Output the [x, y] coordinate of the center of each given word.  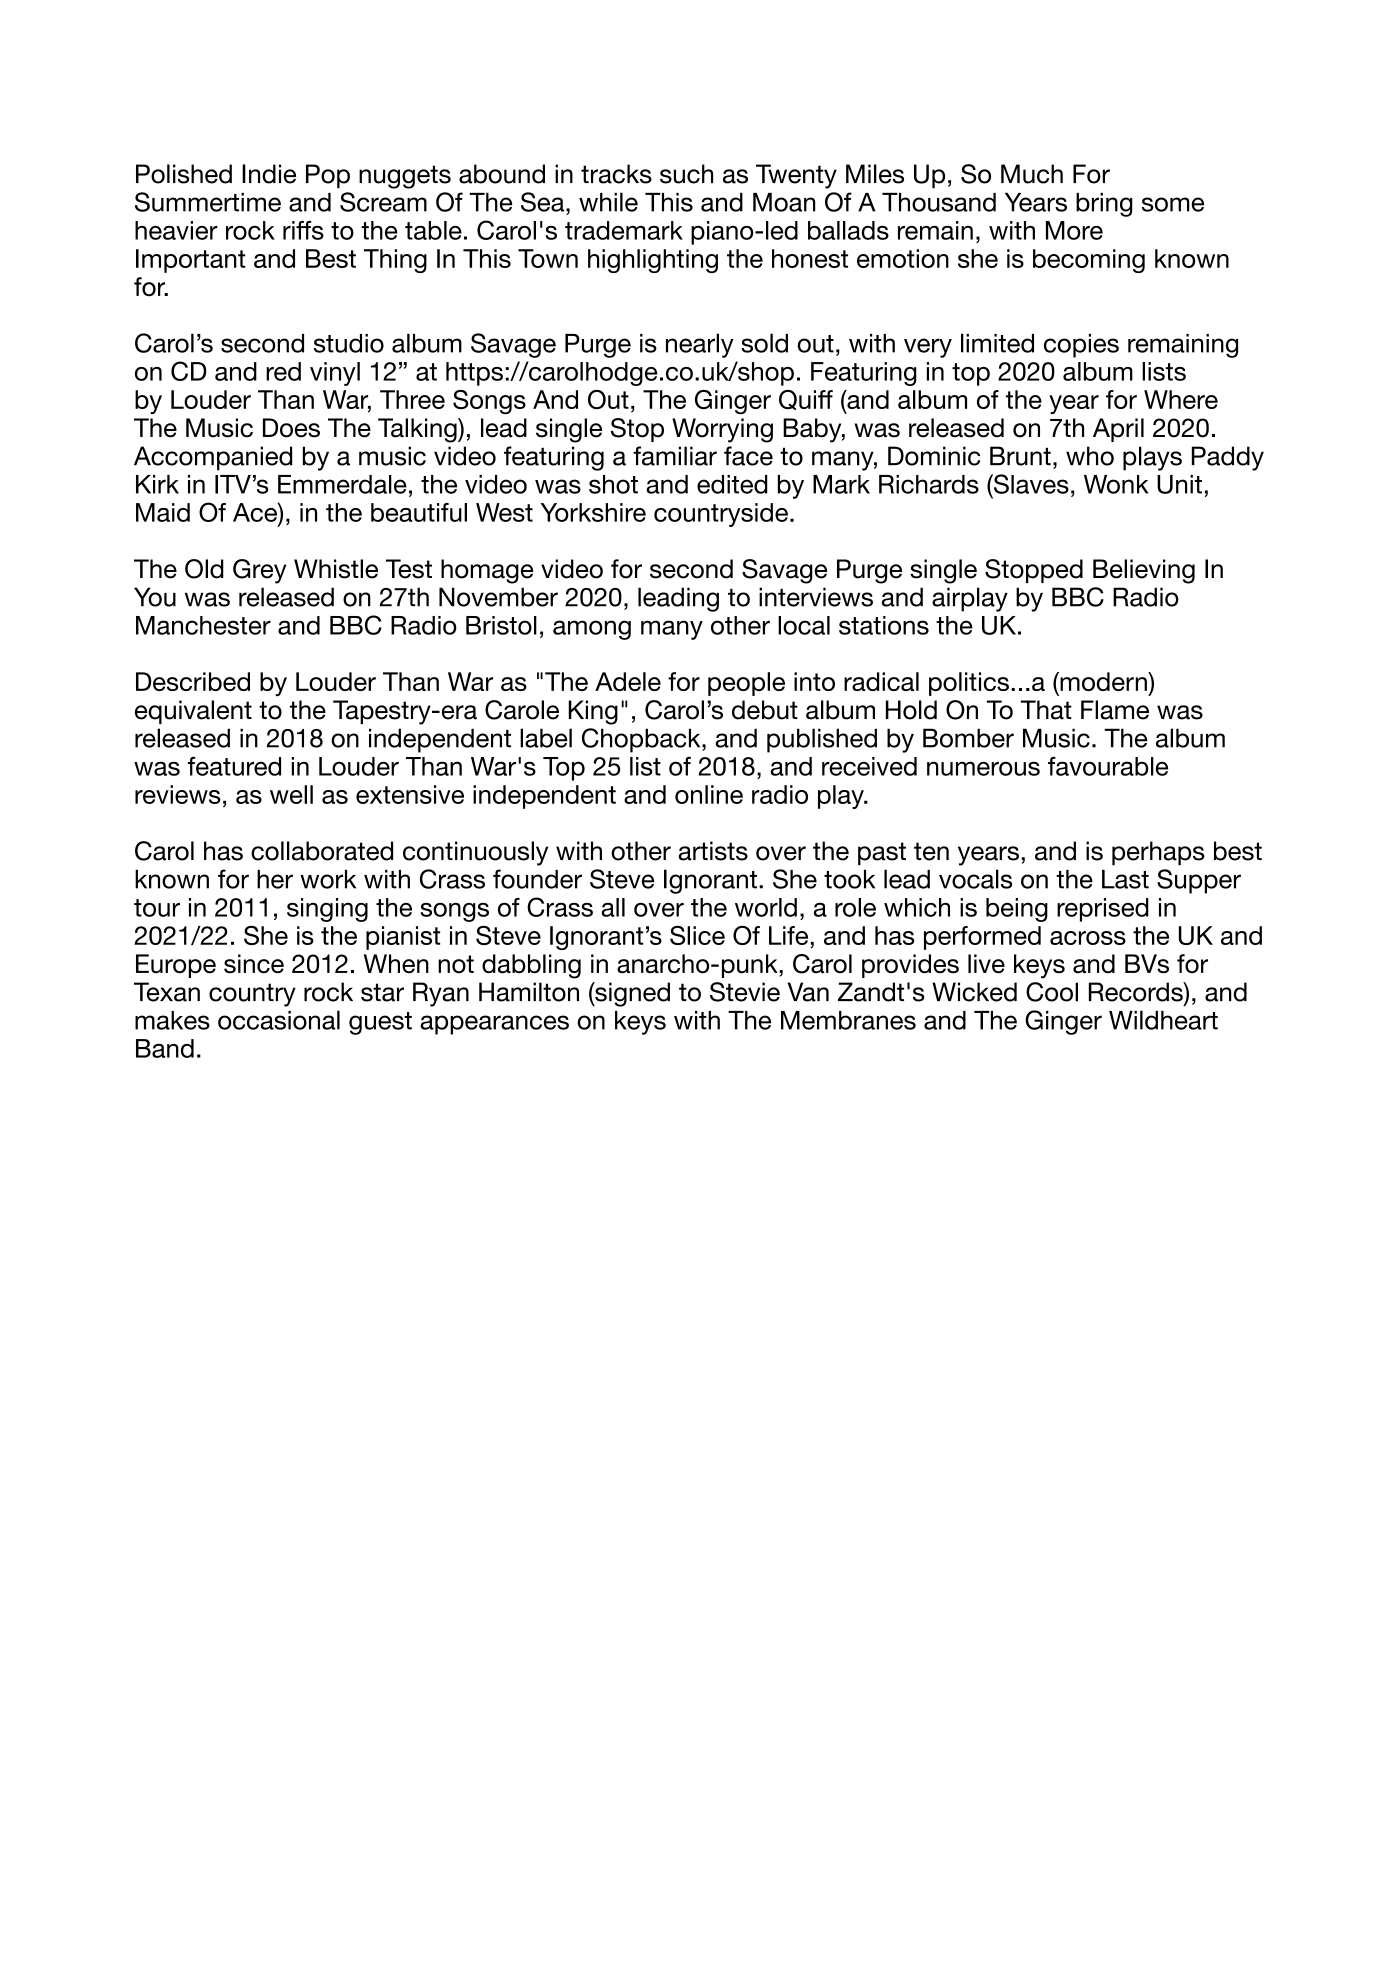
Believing [1144, 571]
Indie [269, 174]
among [592, 630]
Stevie [745, 992]
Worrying [722, 430]
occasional [279, 1020]
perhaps [1158, 853]
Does [291, 428]
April [1118, 430]
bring [1104, 205]
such [686, 174]
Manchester [203, 625]
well [291, 794]
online [709, 794]
